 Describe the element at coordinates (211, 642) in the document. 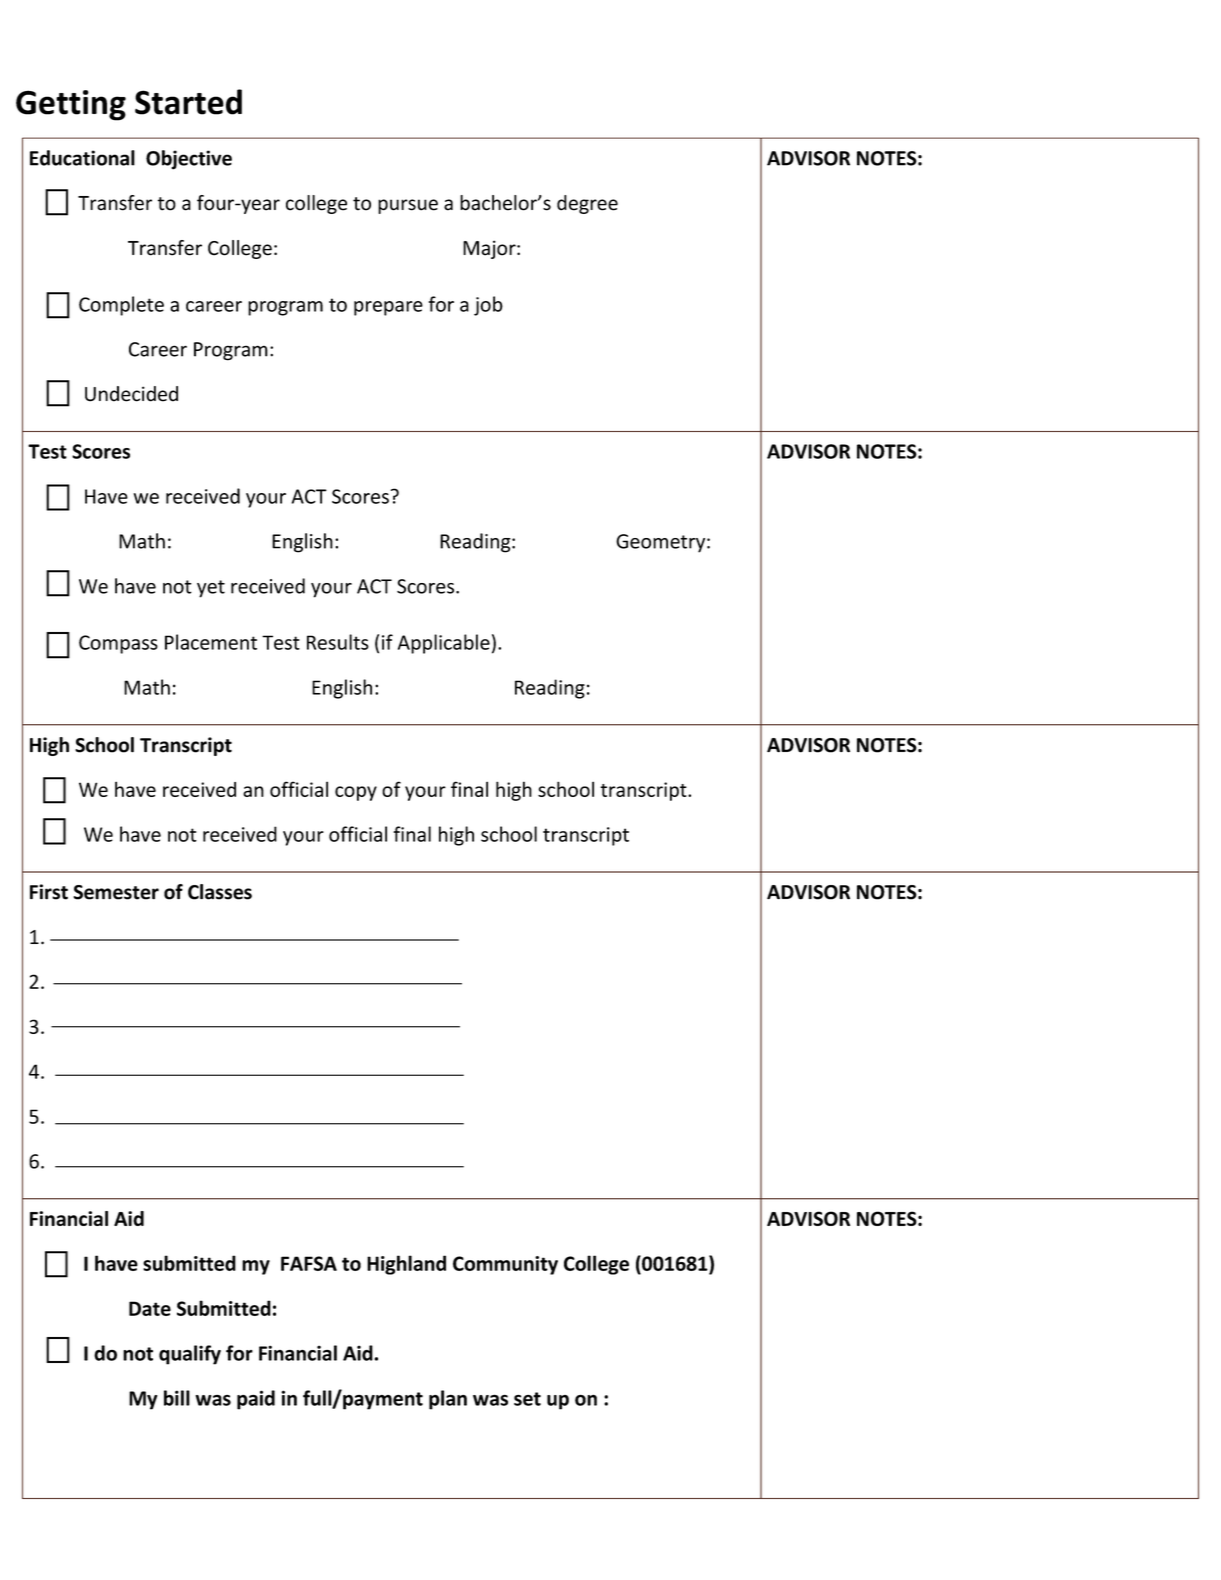

I see `Placement` at that location.
